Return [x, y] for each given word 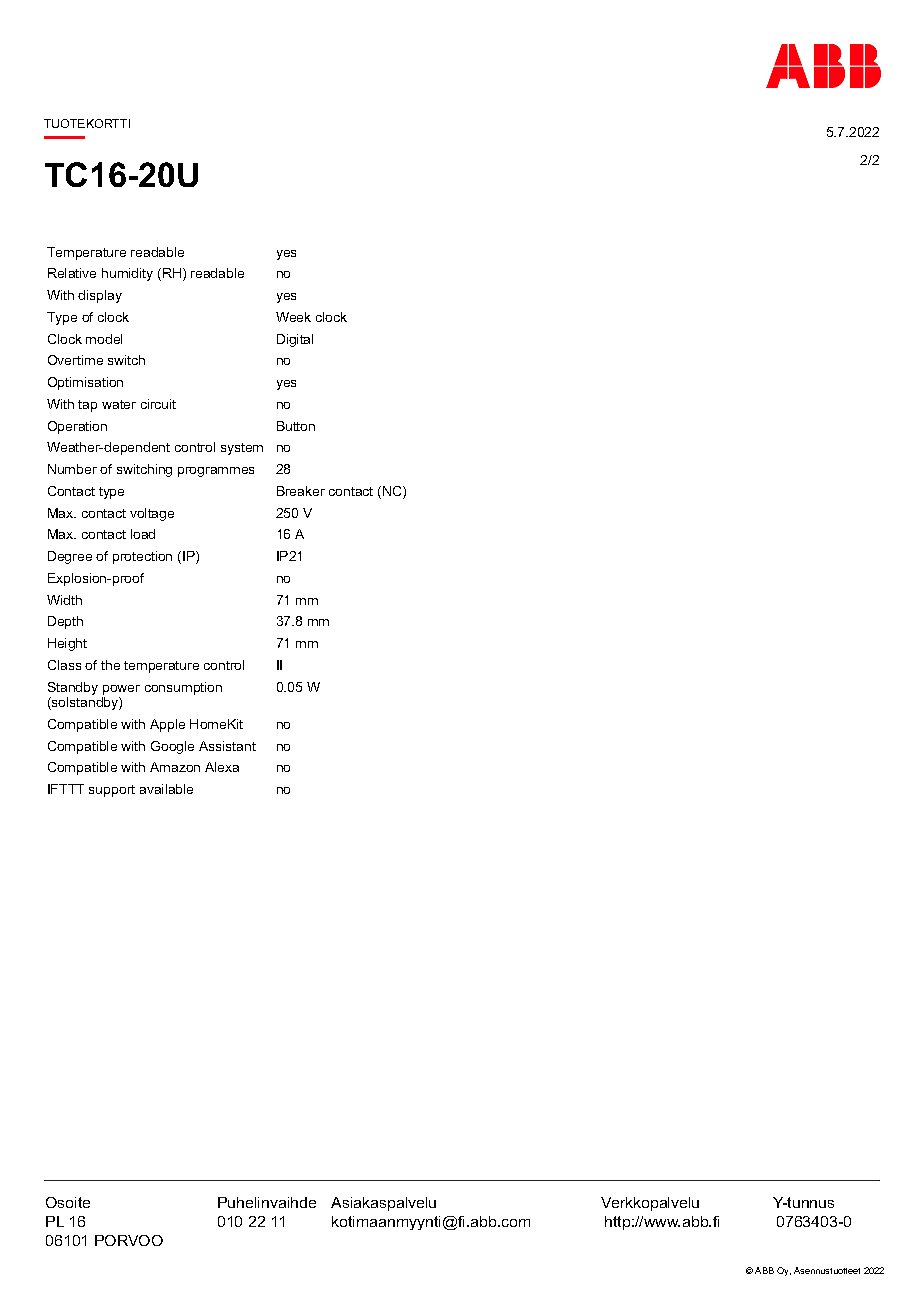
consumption [183, 688]
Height [67, 644]
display [100, 296]
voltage [152, 514]
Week [293, 317]
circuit [158, 404]
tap [87, 406]
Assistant [227, 746]
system [242, 449]
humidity [127, 274]
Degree [70, 557]
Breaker [301, 491]
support [112, 791]
